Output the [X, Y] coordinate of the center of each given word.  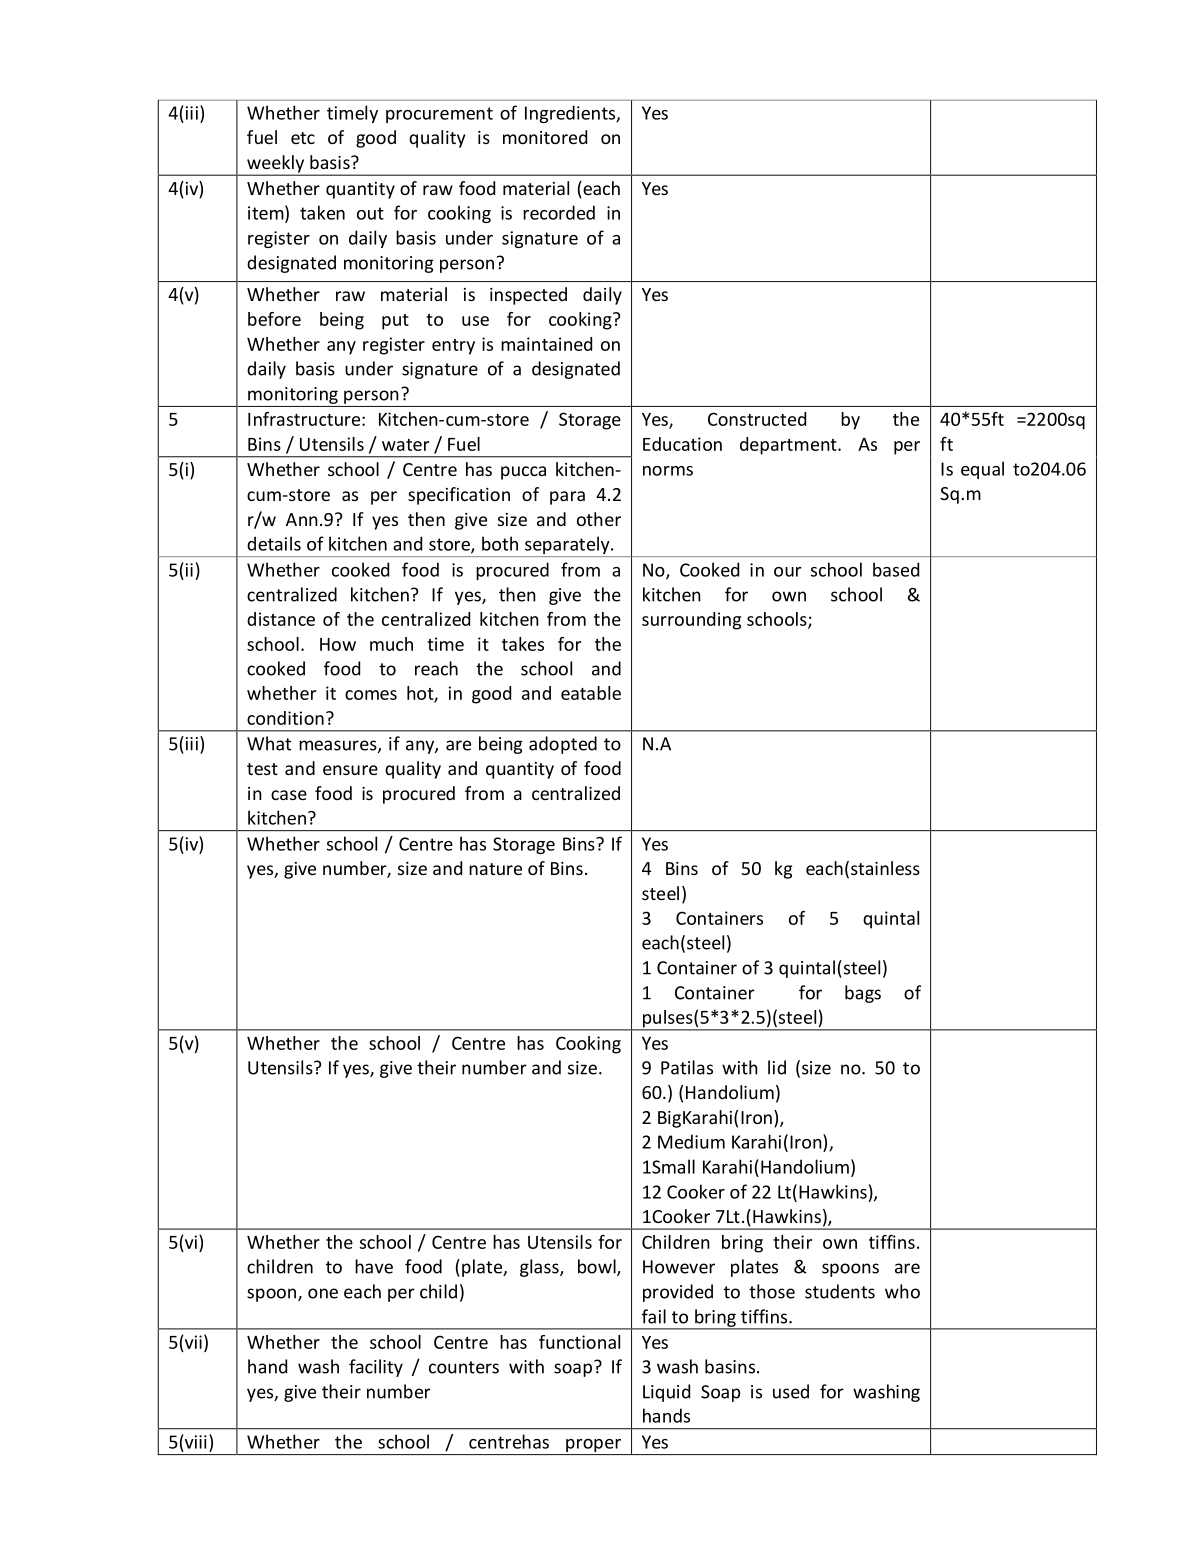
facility [376, 1368]
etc [303, 138]
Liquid [666, 1393]
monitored [545, 137]
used [791, 1391]
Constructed [757, 419]
